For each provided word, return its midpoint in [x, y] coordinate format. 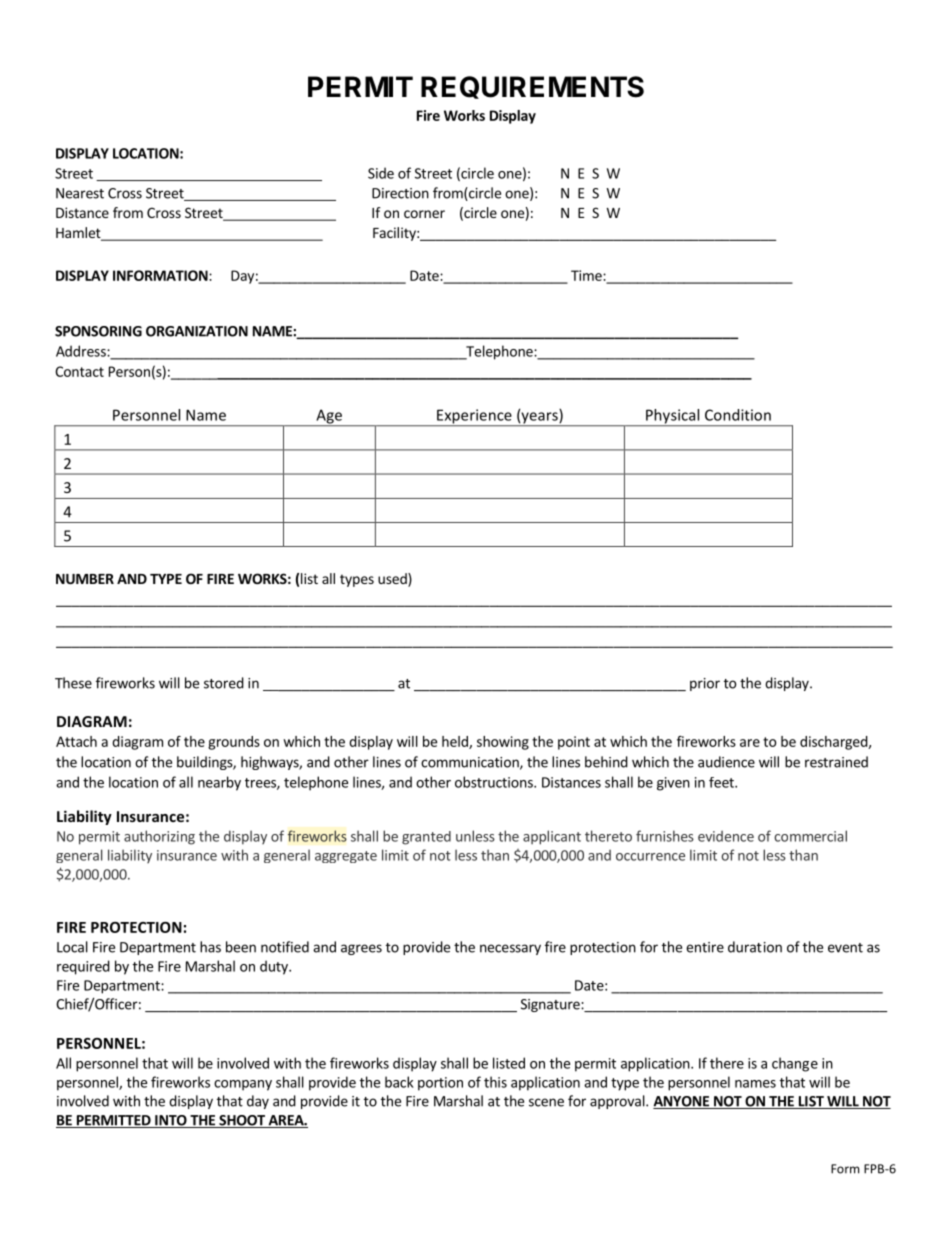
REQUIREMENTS [532, 87]
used [393, 580]
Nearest [80, 193]
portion [440, 1084]
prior [705, 684]
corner [424, 214]
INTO [171, 1121]
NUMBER [85, 579]
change [795, 1064]
